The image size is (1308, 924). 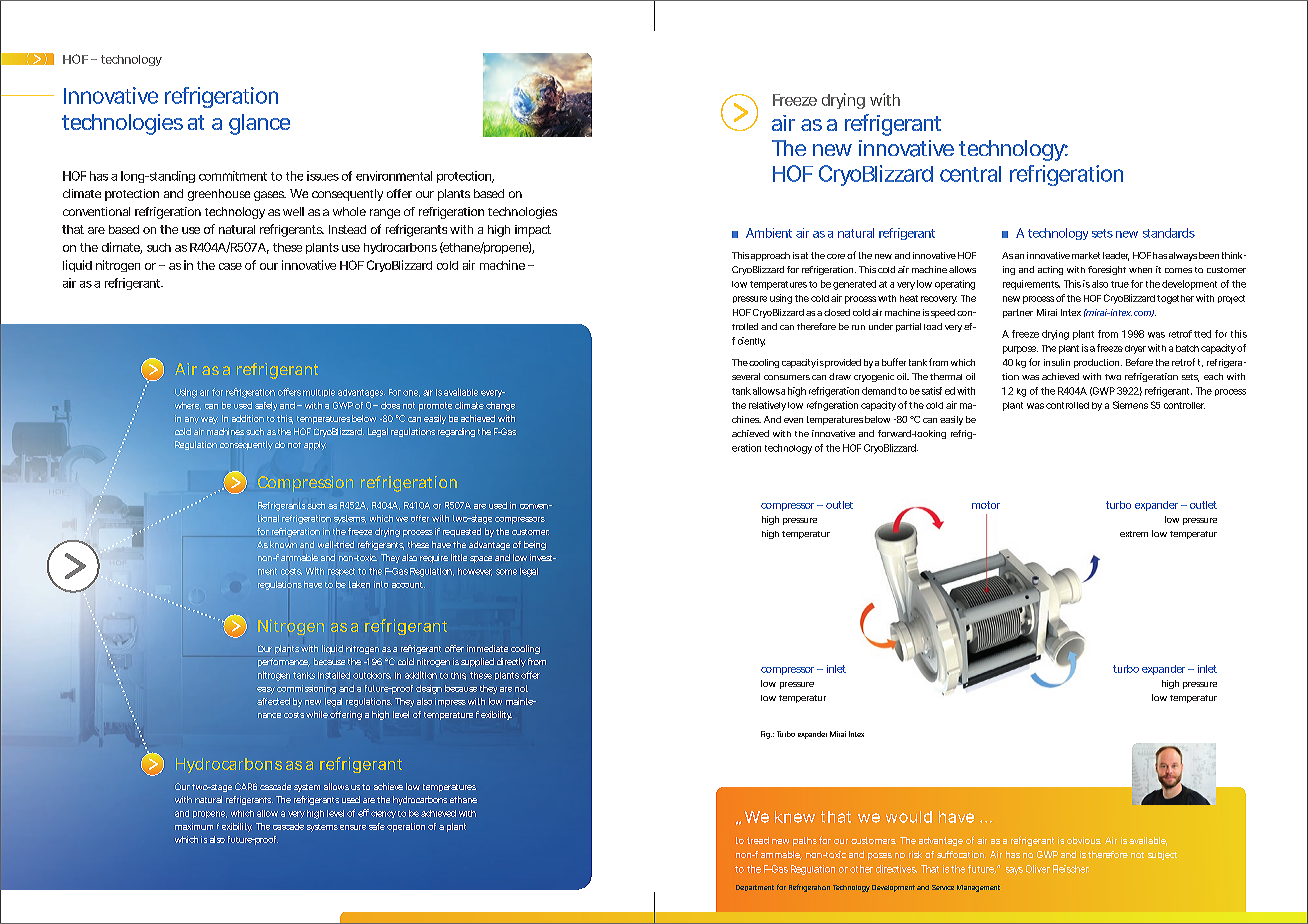 What do you see at coordinates (535, 545) in the screenshot?
I see `being` at bounding box center [535, 545].
